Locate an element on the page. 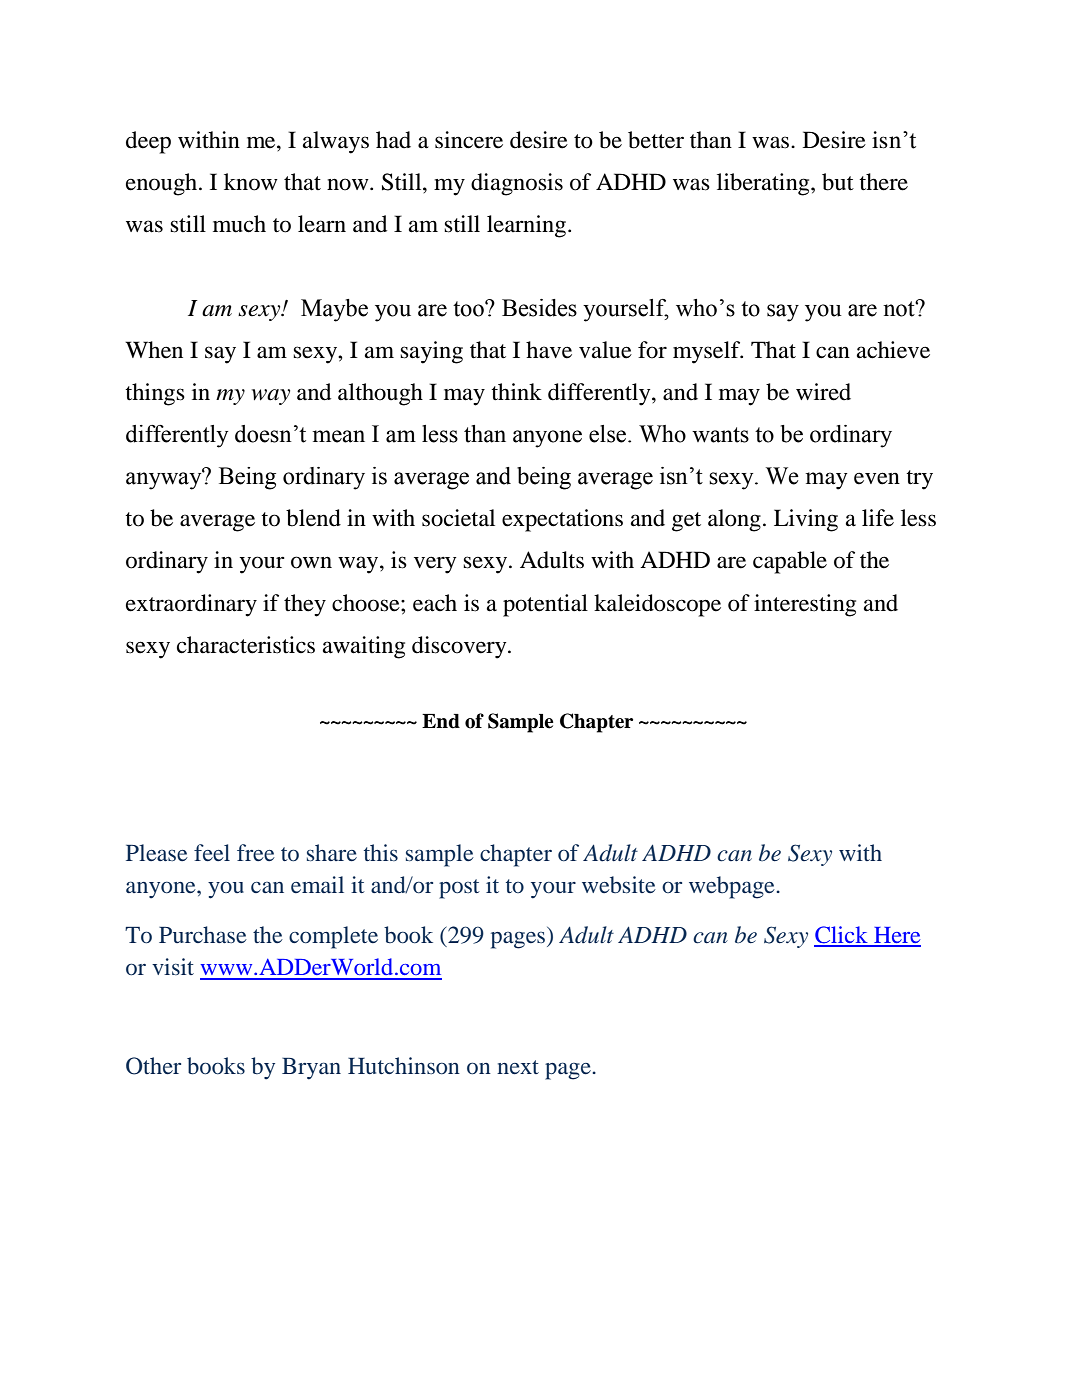  wired is located at coordinates (823, 392).
